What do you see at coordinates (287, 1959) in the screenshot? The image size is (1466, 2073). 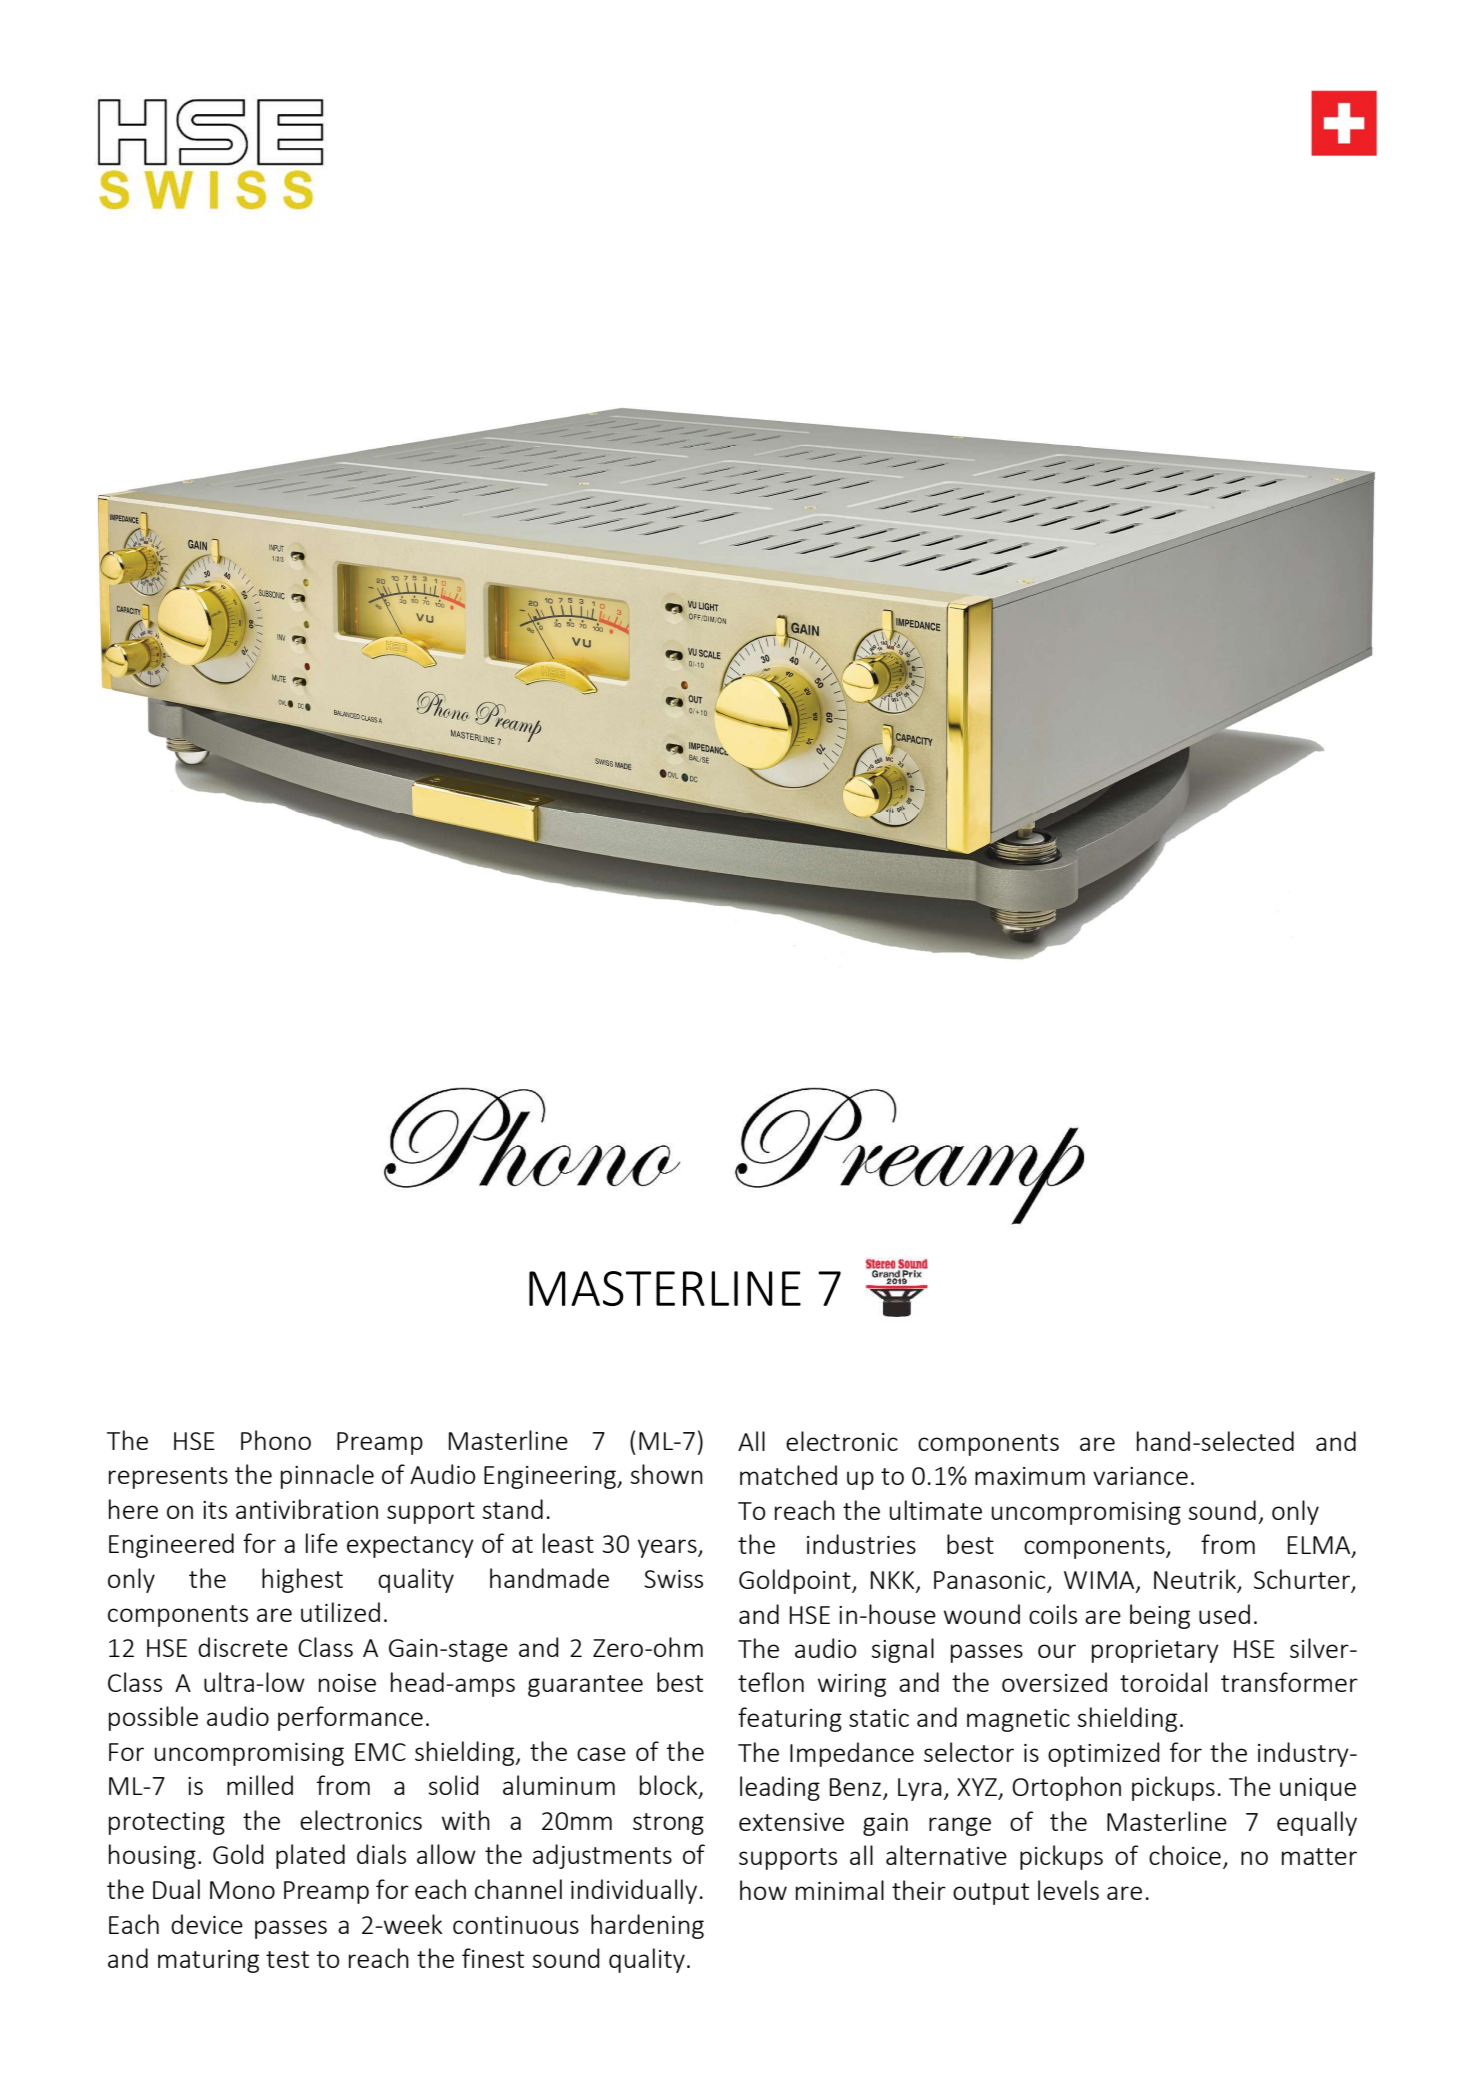 I see `test` at bounding box center [287, 1959].
